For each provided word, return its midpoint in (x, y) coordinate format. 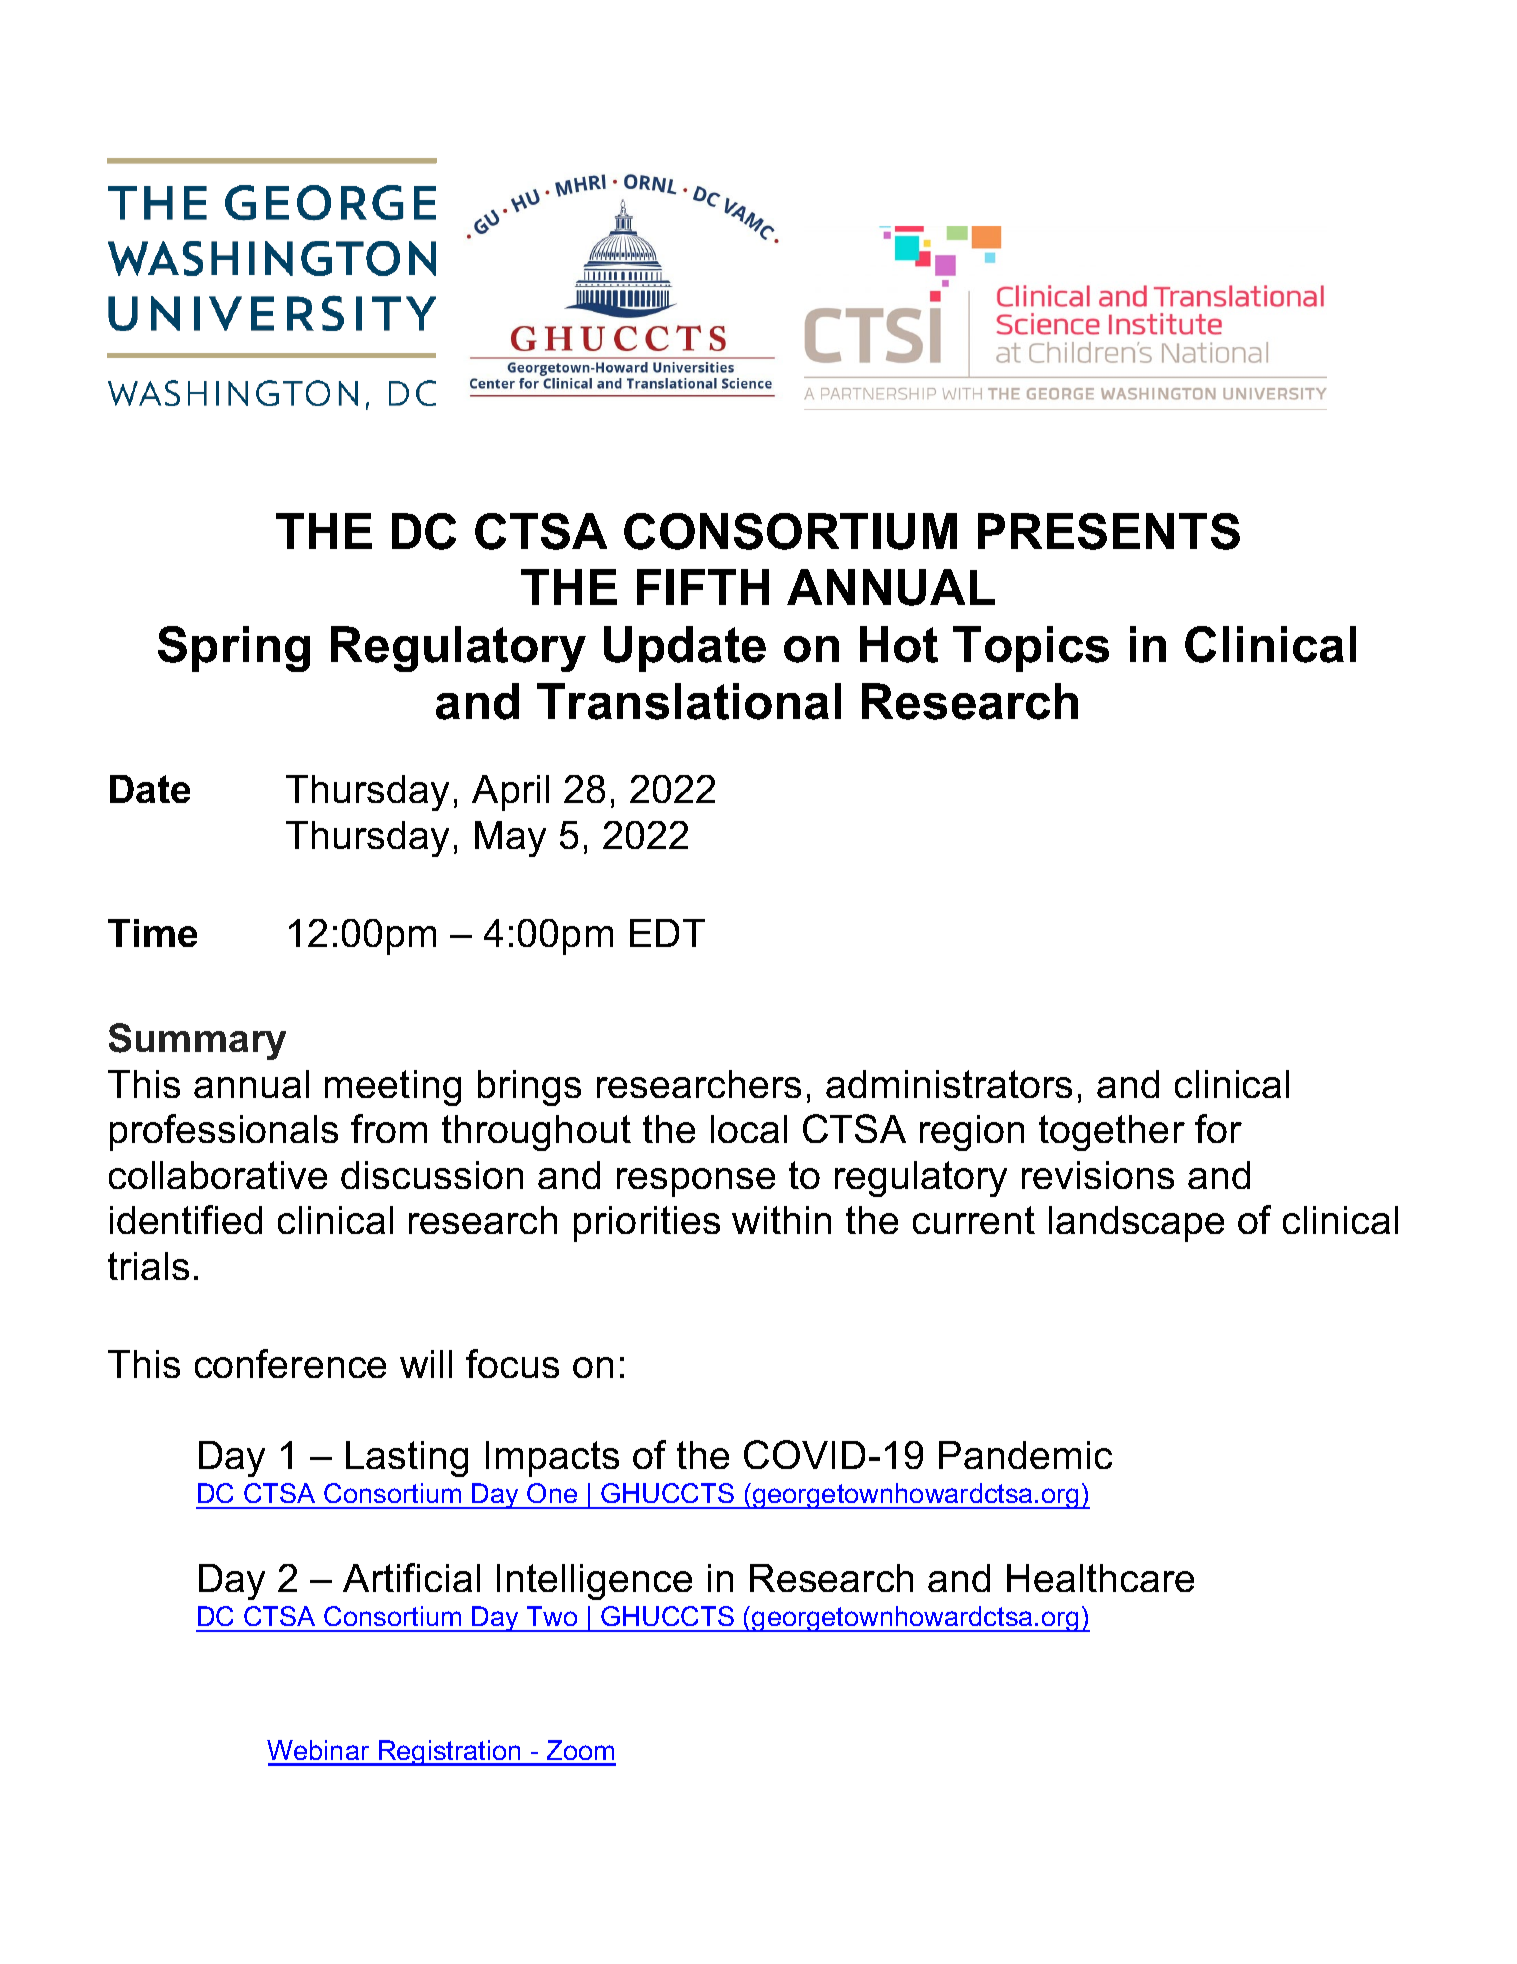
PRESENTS (1109, 531)
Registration (450, 1753)
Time (152, 933)
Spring (234, 649)
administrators (949, 1084)
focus (512, 1363)
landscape (1136, 1224)
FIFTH (703, 587)
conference (290, 1363)
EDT (667, 933)
